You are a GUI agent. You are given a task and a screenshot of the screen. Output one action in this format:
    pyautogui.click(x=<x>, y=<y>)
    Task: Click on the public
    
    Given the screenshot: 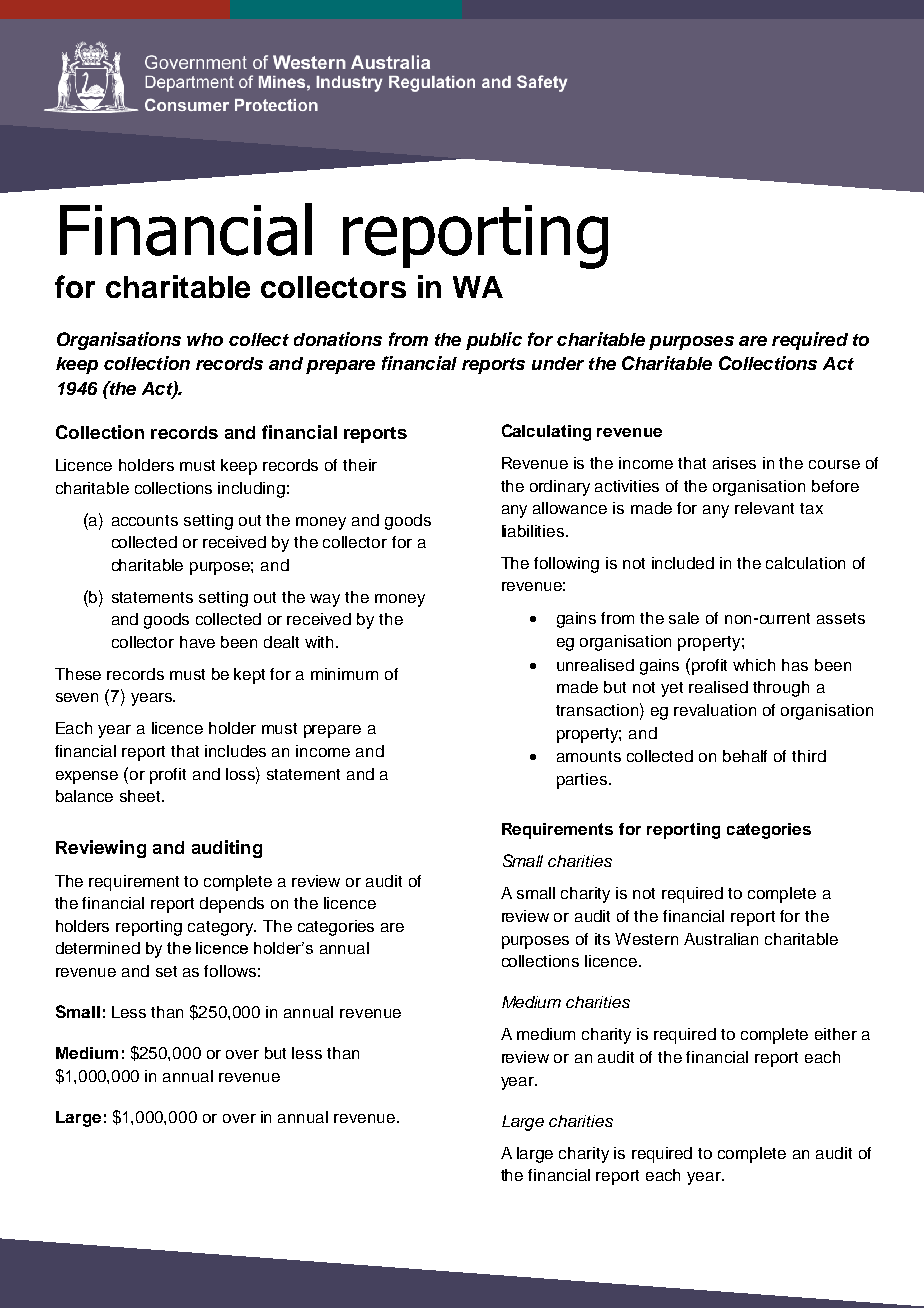 What is the action you would take?
    pyautogui.click(x=494, y=341)
